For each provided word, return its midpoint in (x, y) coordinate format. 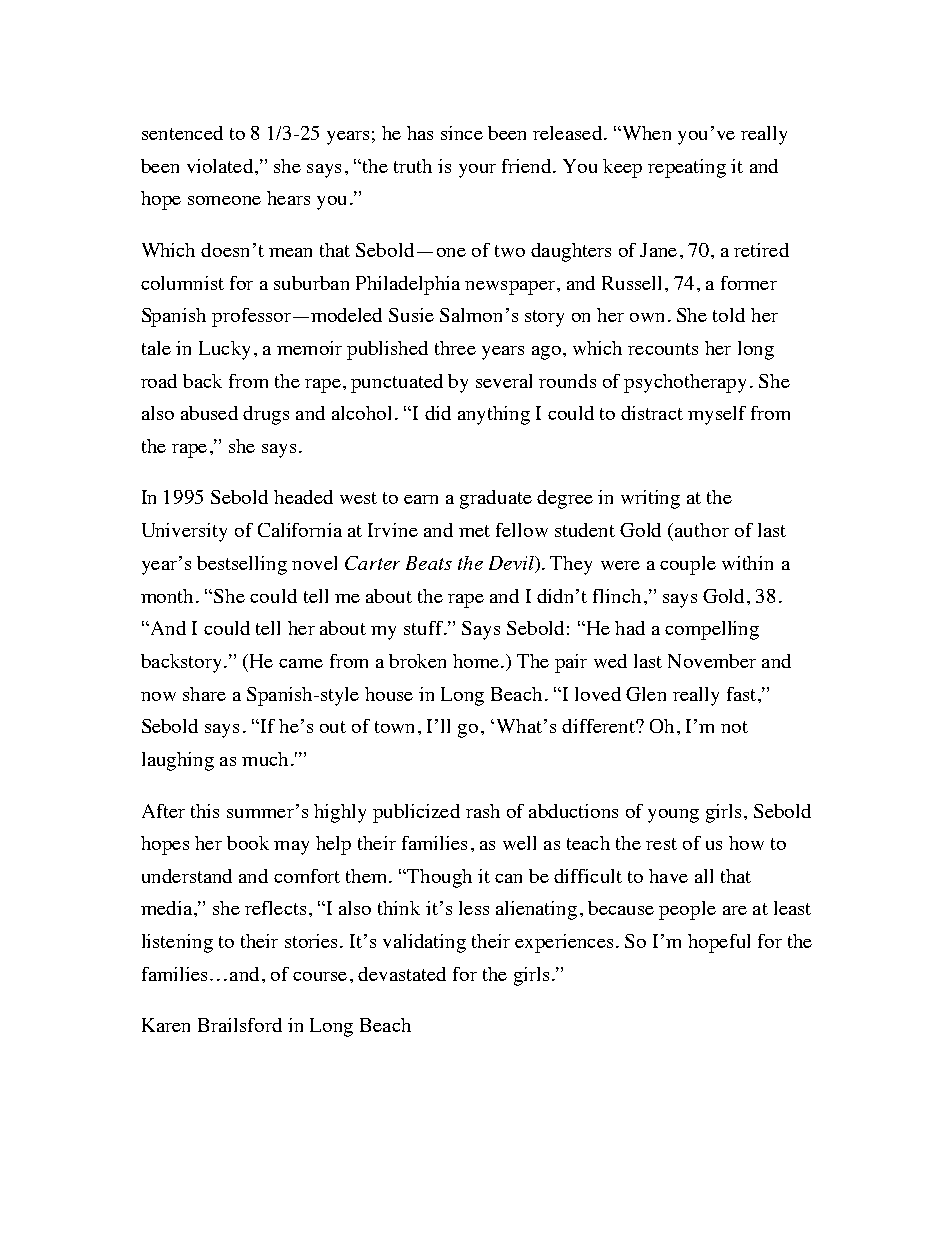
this (205, 811)
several (504, 381)
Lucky (224, 350)
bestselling (242, 565)
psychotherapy (685, 383)
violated (221, 166)
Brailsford (240, 1025)
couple (688, 565)
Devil (512, 563)
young (673, 816)
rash (483, 811)
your (477, 171)
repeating (687, 168)
